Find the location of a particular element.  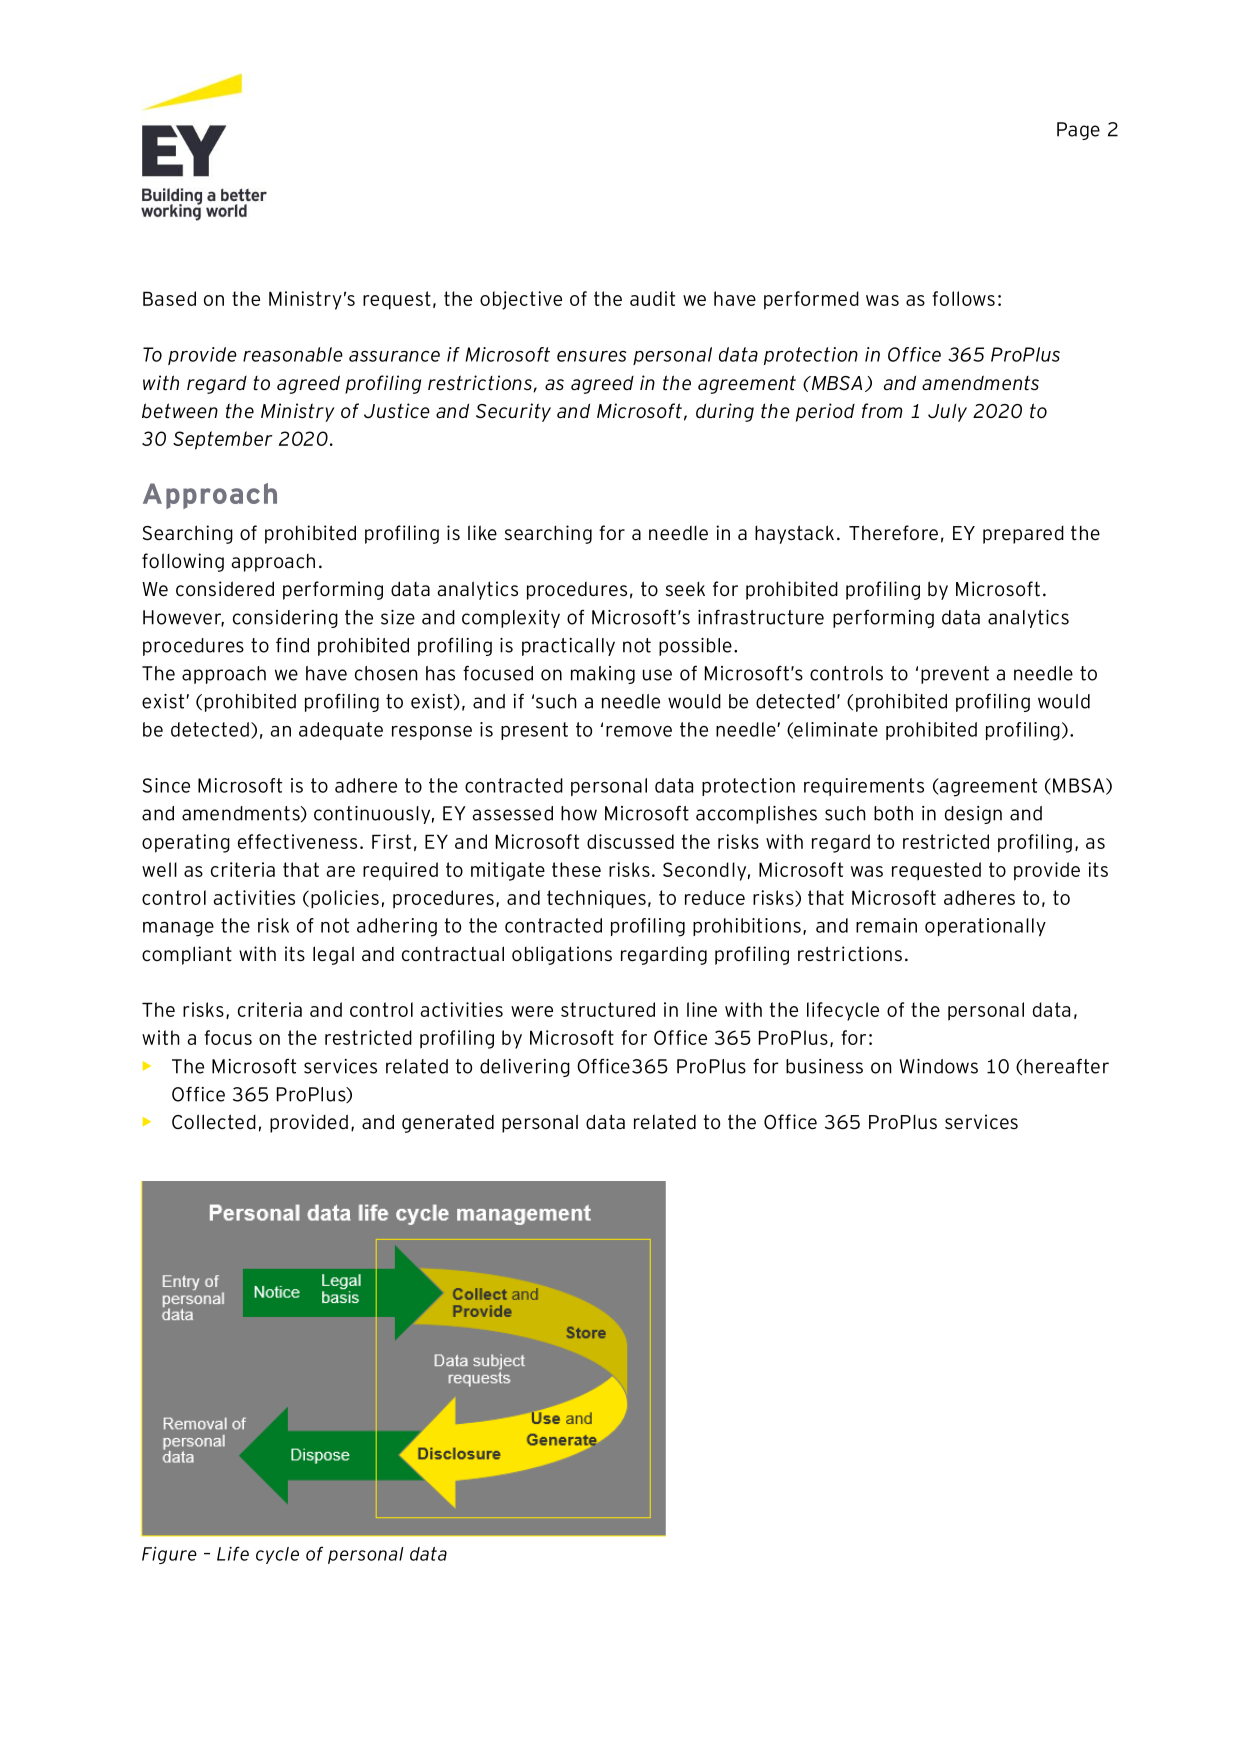

design is located at coordinates (973, 815).
